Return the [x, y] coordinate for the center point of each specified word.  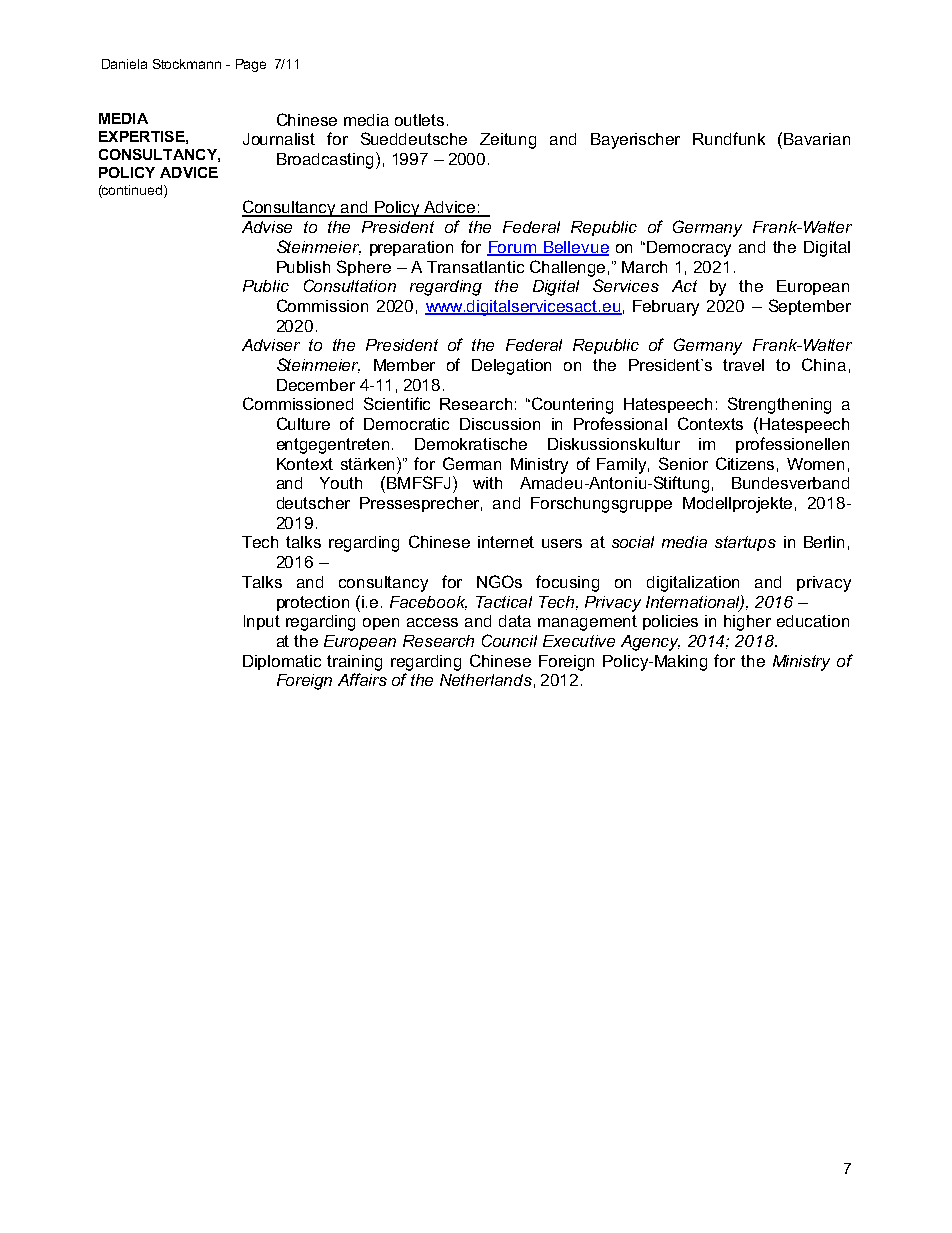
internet [506, 542]
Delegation [511, 367]
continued [133, 190]
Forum [513, 248]
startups [745, 543]
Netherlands [486, 680]
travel [743, 365]
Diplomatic [282, 662]
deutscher [313, 503]
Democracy [689, 249]
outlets [419, 120]
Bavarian [817, 139]
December [316, 385]
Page [251, 65]
